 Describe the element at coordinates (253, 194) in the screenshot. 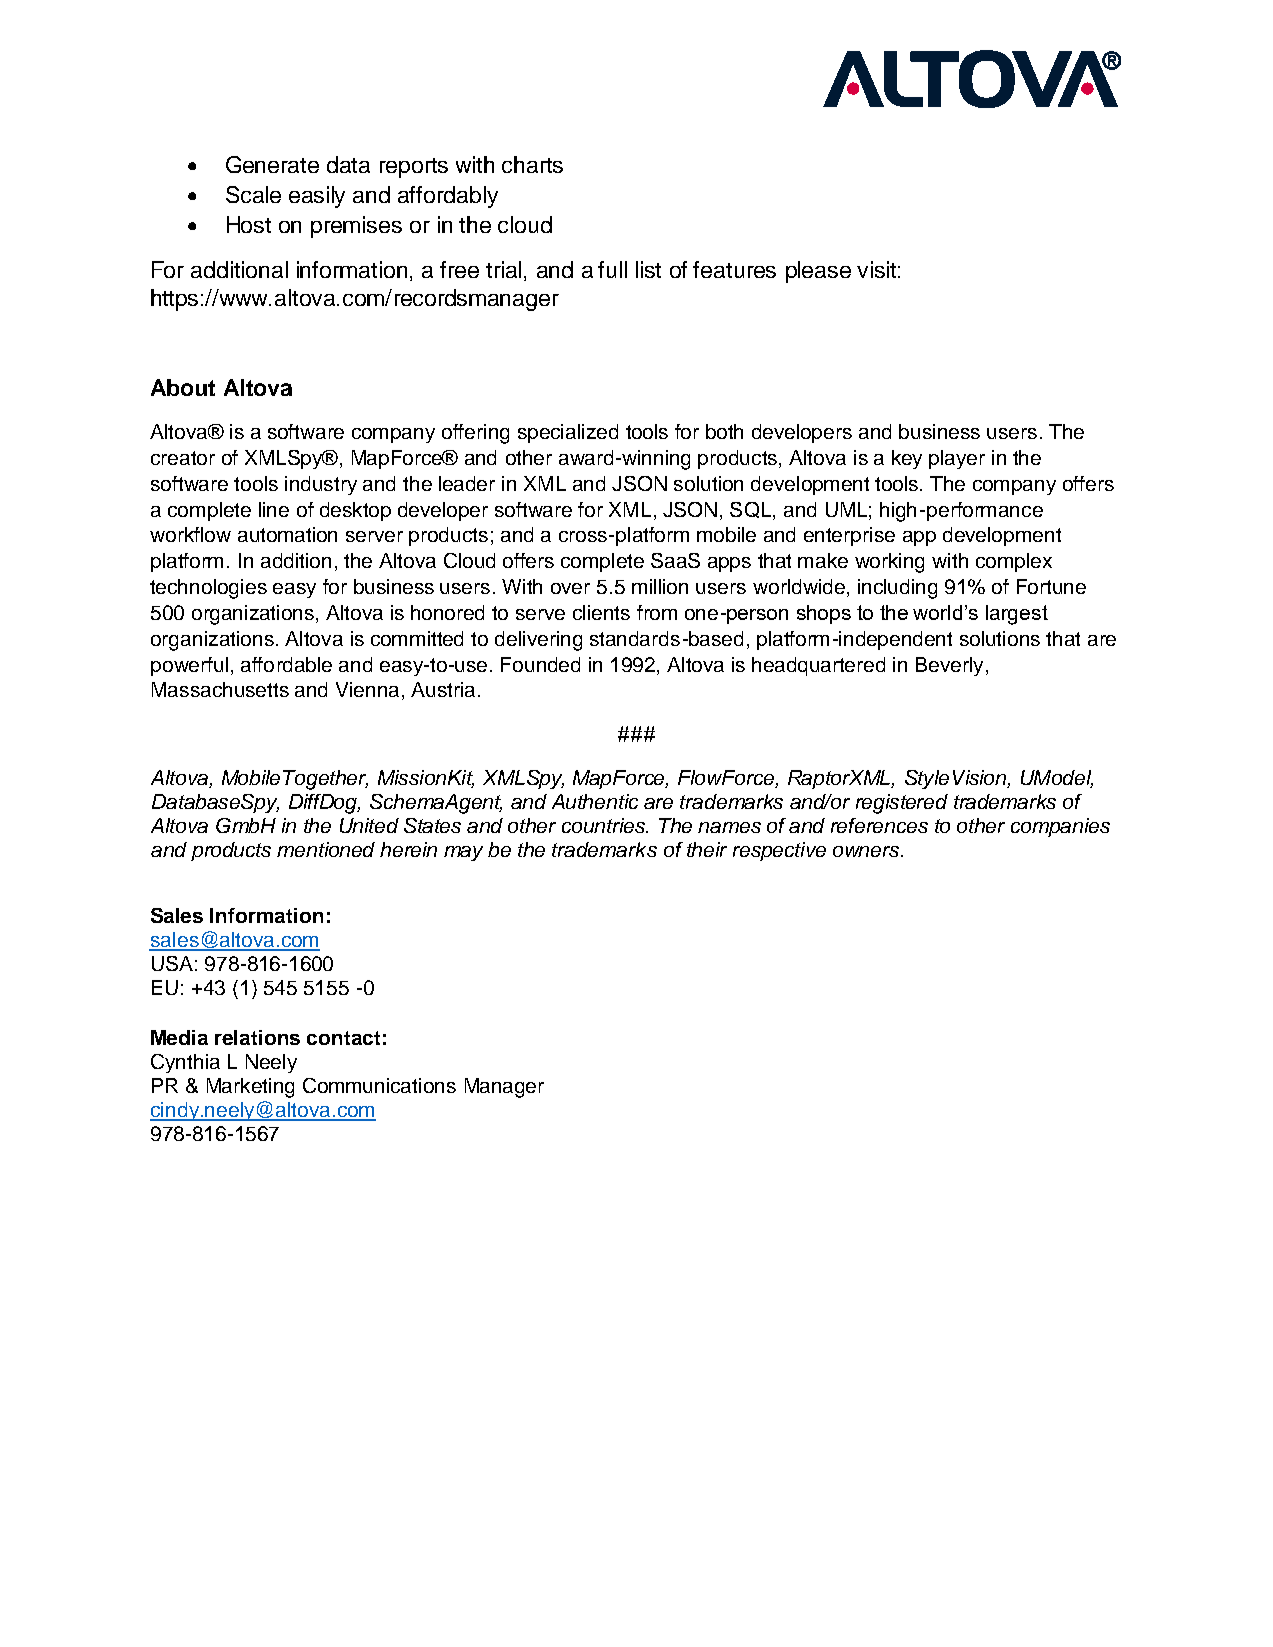

I see `Scale` at that location.
